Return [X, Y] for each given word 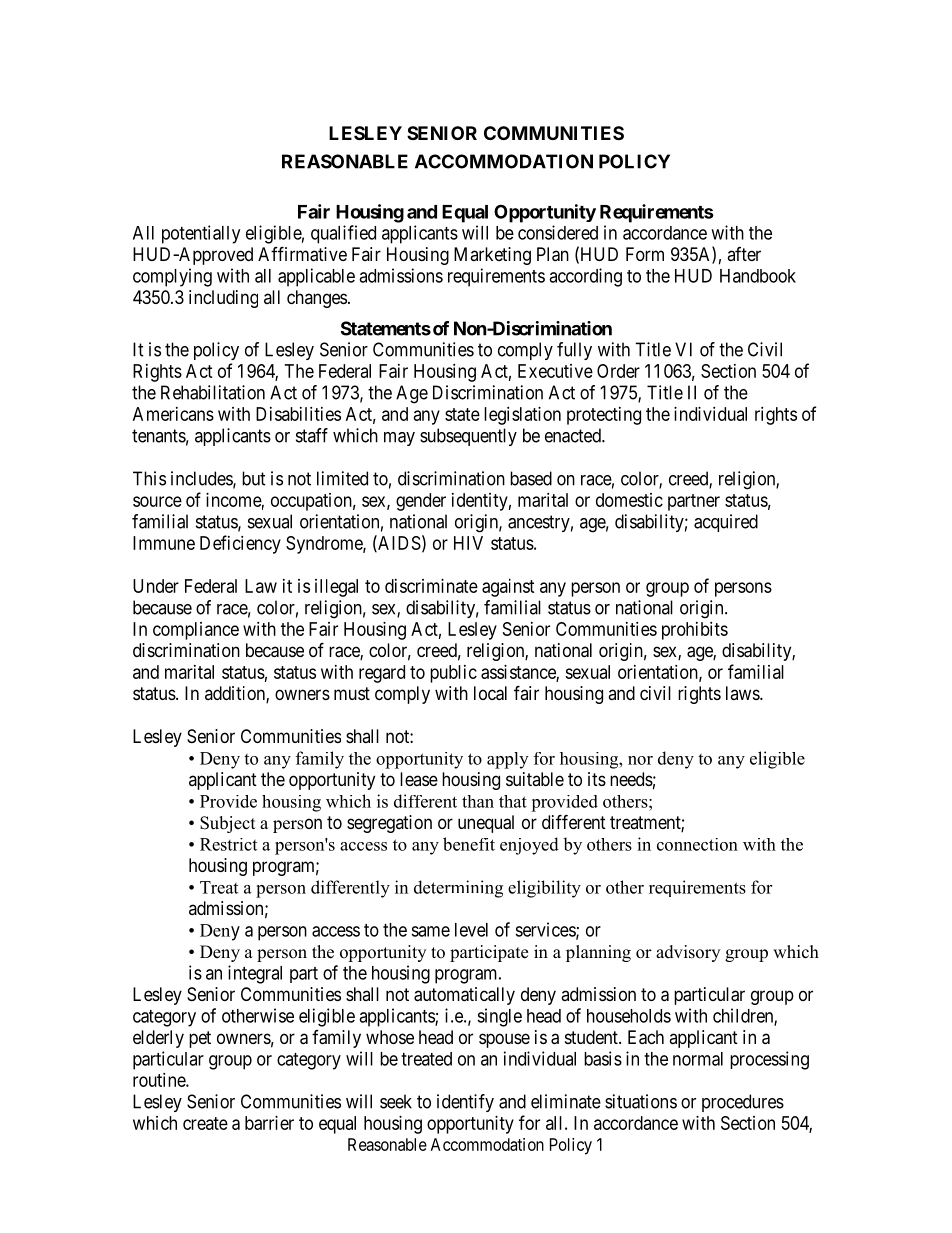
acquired [726, 523]
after [744, 254]
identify [465, 1103]
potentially [201, 234]
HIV [468, 543]
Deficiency [240, 544]
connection [697, 844]
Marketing [492, 256]
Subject [227, 824]
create [205, 1123]
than [478, 801]
